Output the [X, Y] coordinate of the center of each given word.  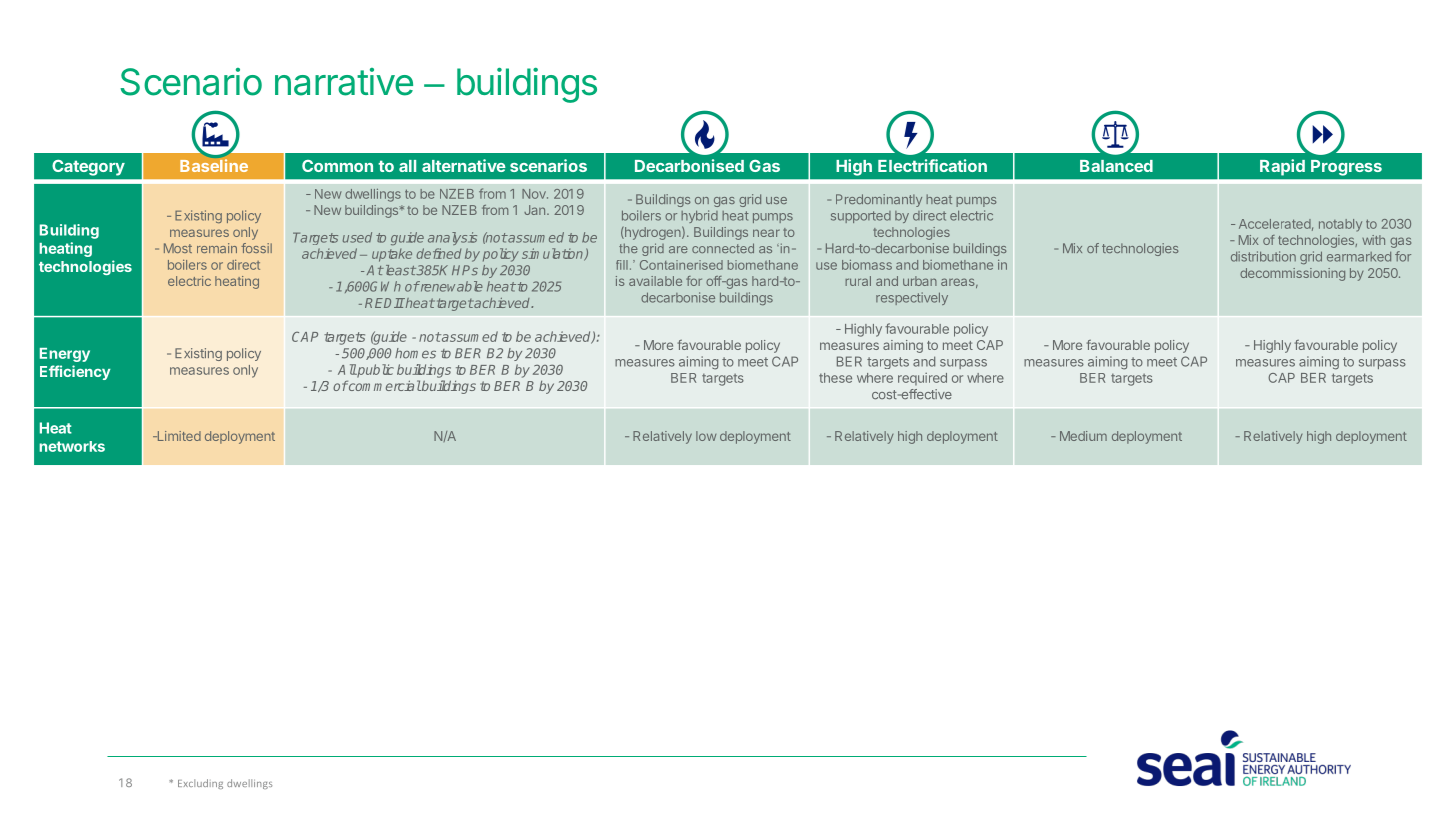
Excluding [200, 784]
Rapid [1282, 167]
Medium [1083, 436]
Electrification [932, 165]
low [706, 436]
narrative [344, 82]
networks [72, 446]
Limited [178, 436]
